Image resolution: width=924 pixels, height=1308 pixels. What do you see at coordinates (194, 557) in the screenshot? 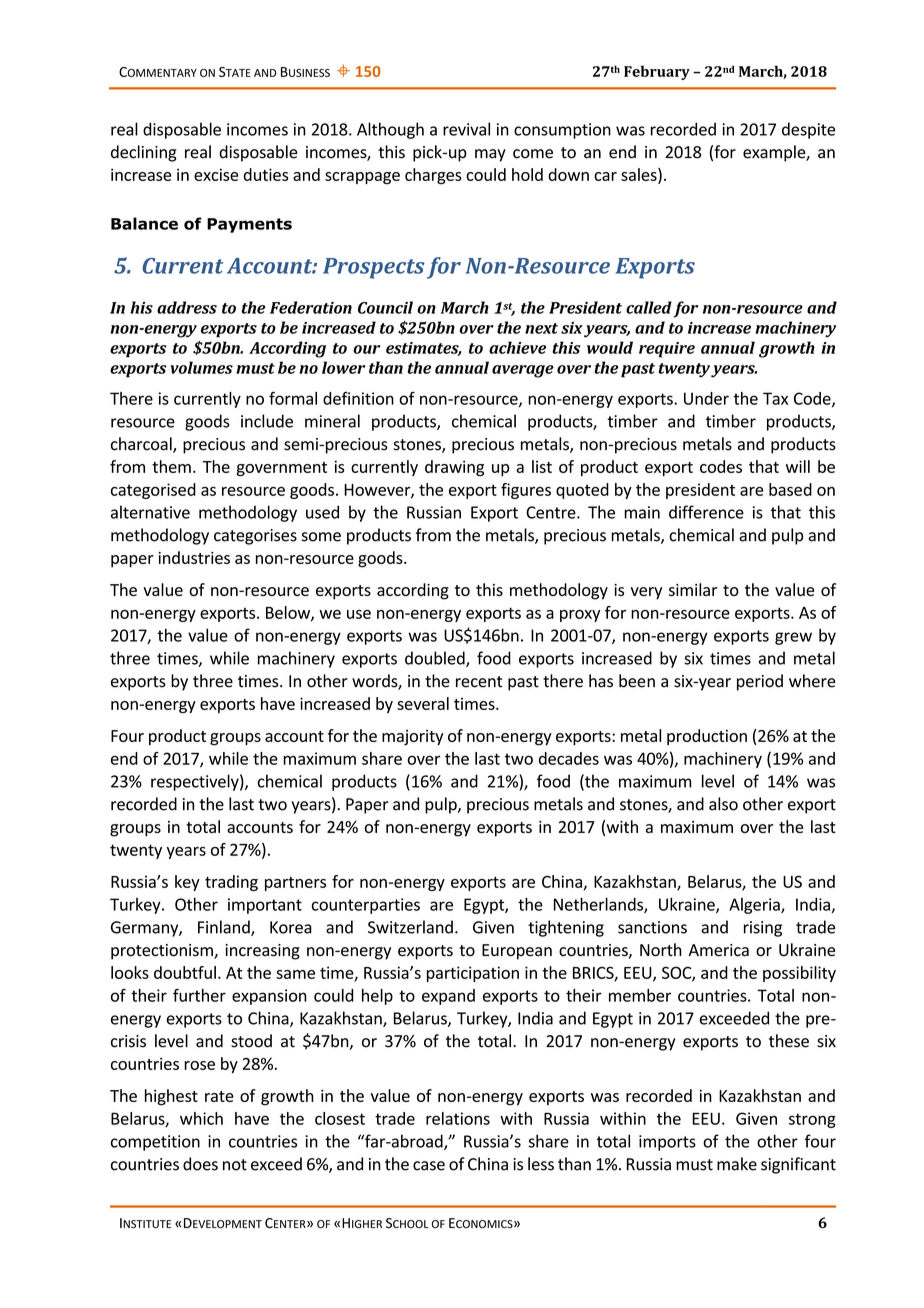
I see `industries` at bounding box center [194, 557].
